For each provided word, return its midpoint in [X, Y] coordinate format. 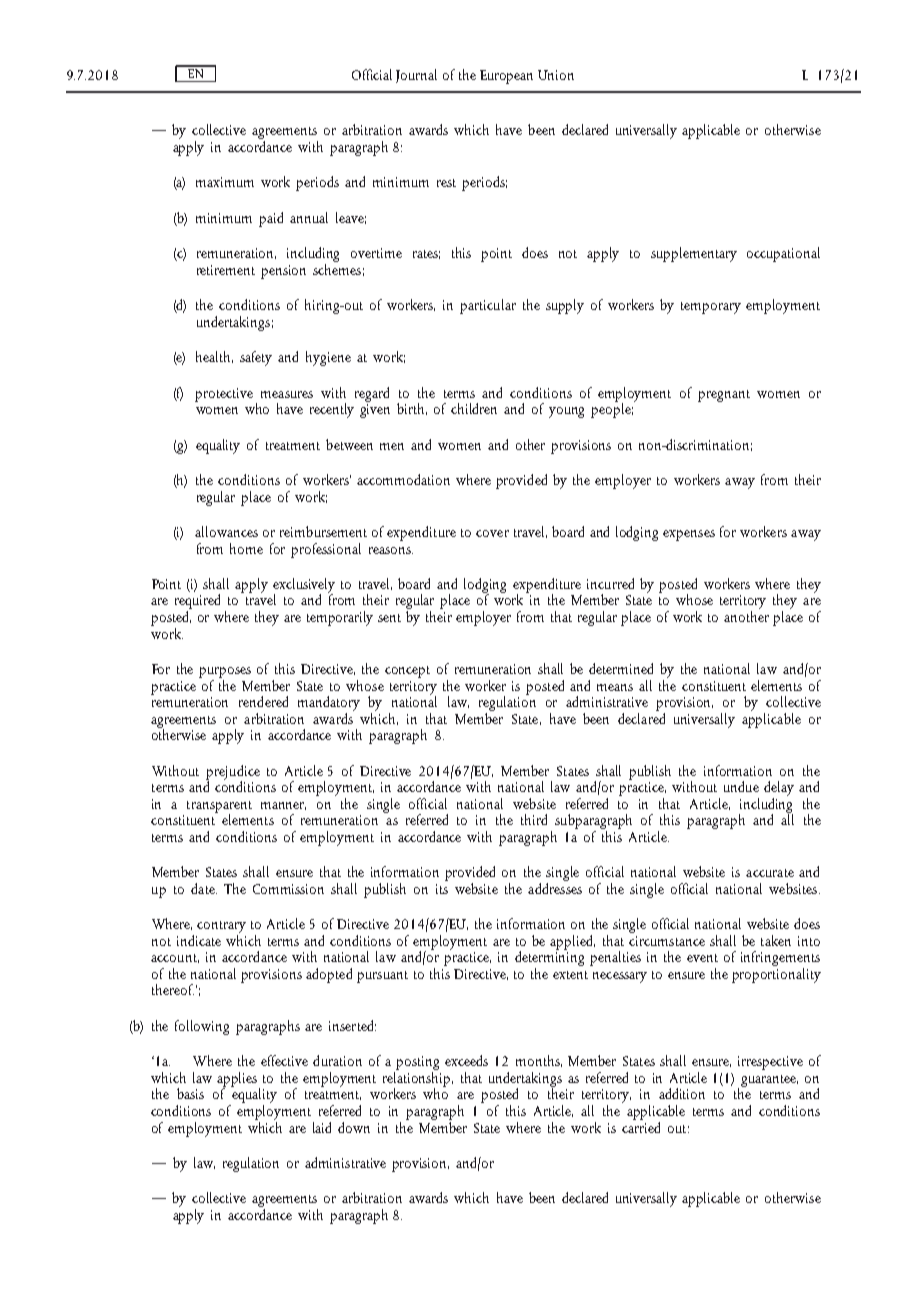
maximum [225, 182]
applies [238, 1080]
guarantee [768, 1082]
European [506, 77]
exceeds [466, 1060]
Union [556, 75]
